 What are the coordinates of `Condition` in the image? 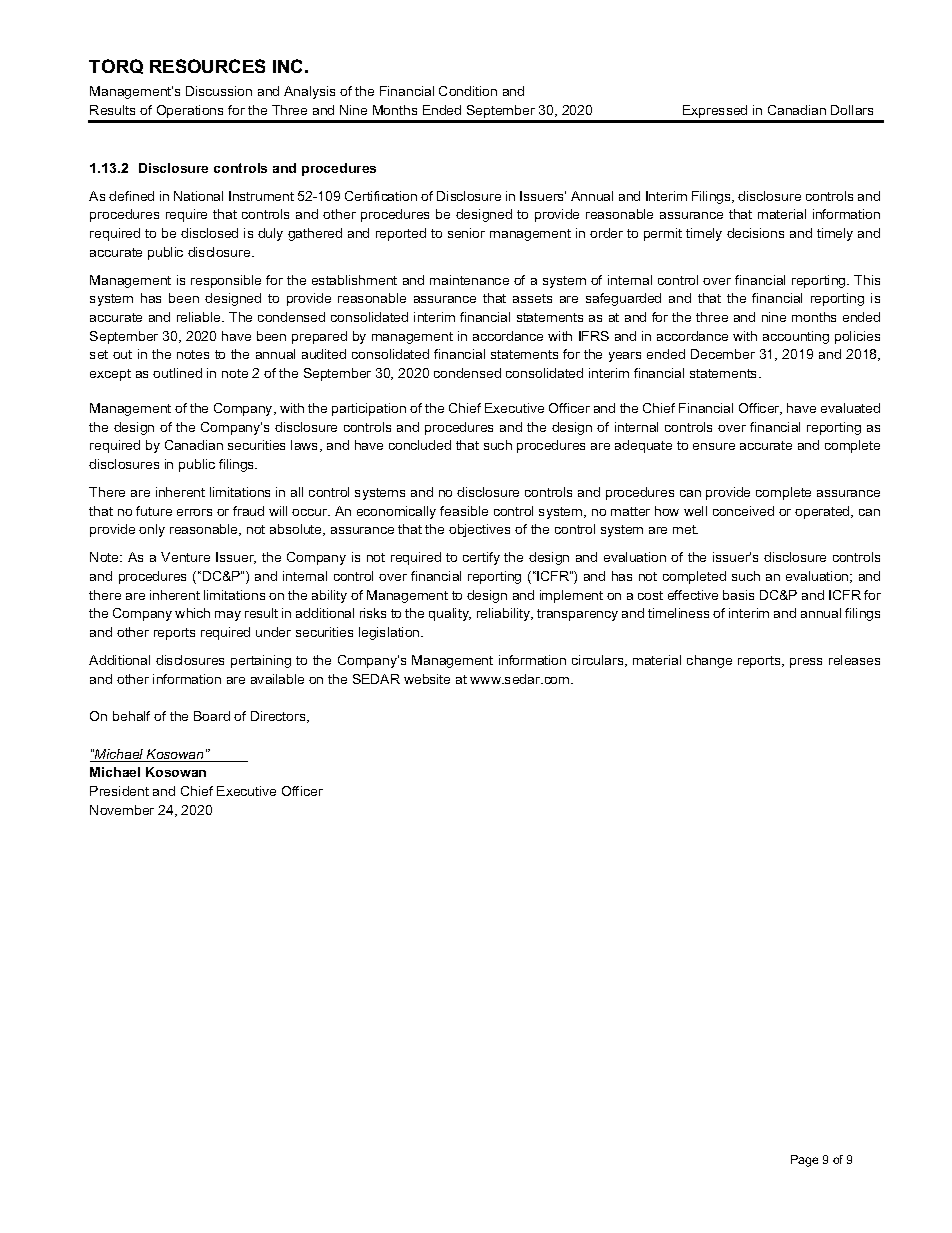 It's located at (468, 91).
